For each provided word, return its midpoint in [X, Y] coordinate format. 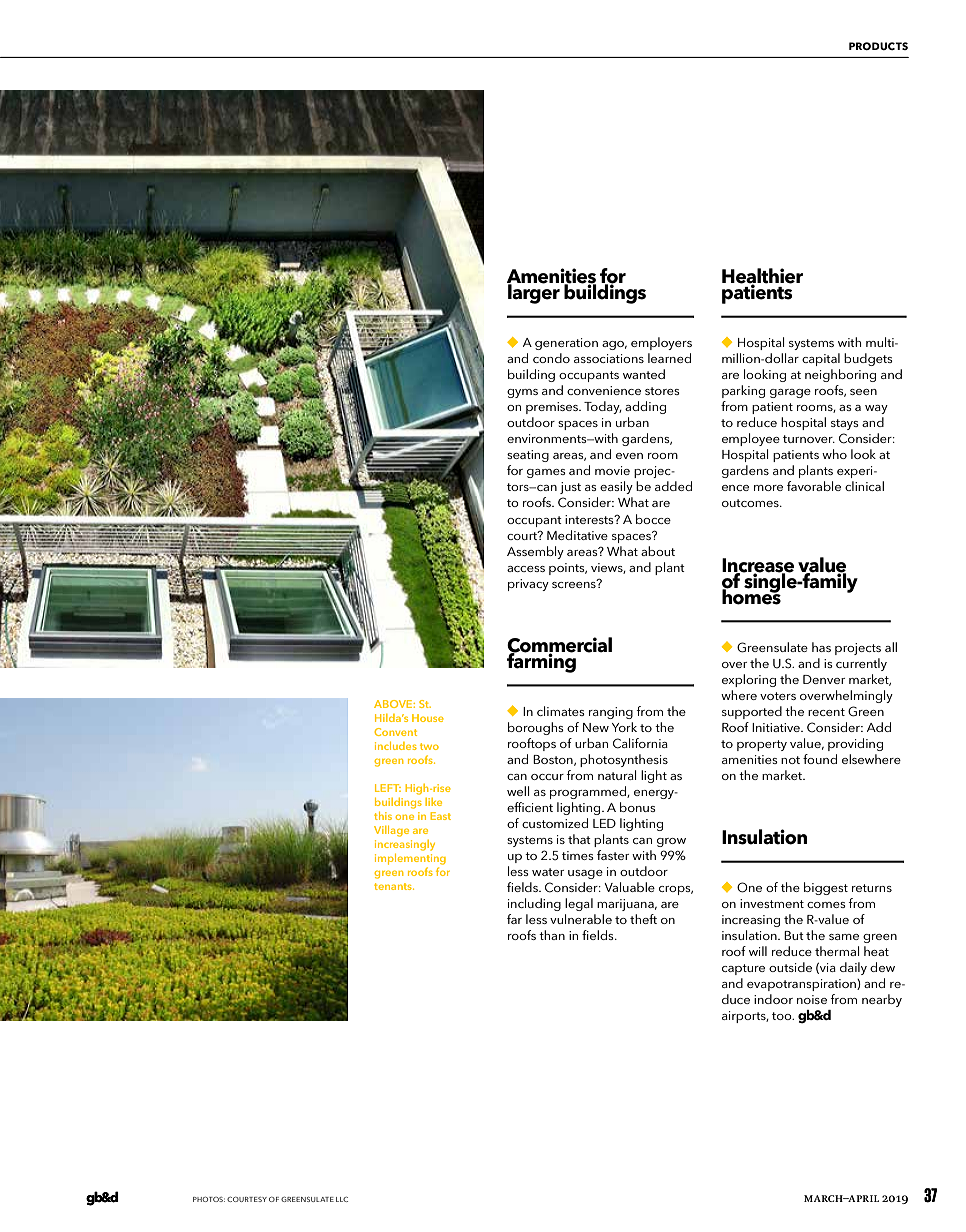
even [629, 456]
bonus [638, 807]
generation [566, 344]
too [783, 1016]
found [820, 759]
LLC [342, 1199]
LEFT [388, 788]
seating [528, 456]
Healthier [762, 277]
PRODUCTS [878, 46]
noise [812, 999]
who [834, 454]
